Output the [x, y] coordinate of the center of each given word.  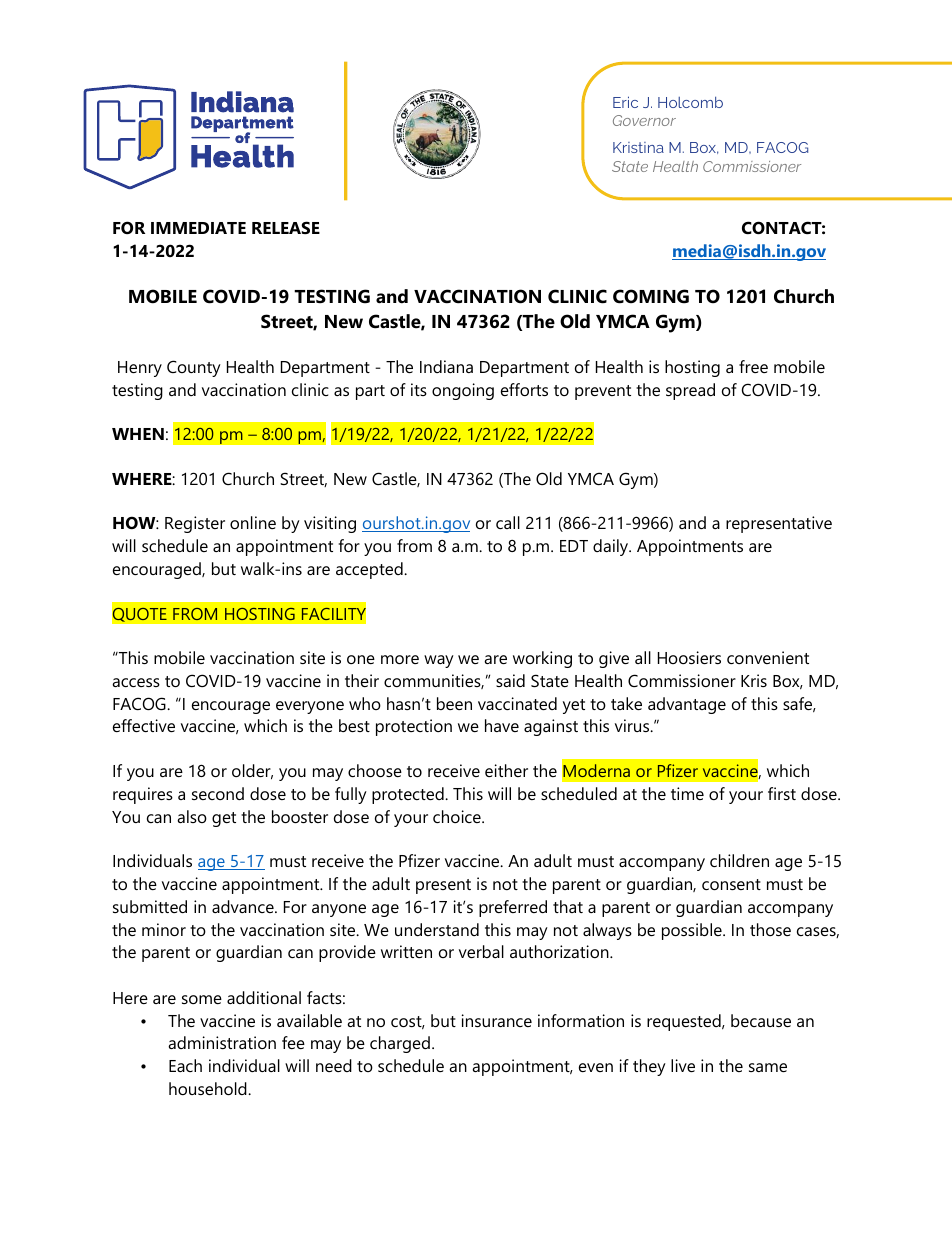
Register [195, 524]
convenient [768, 657]
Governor [644, 120]
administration [222, 1042]
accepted [370, 570]
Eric [625, 102]
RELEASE [286, 227]
